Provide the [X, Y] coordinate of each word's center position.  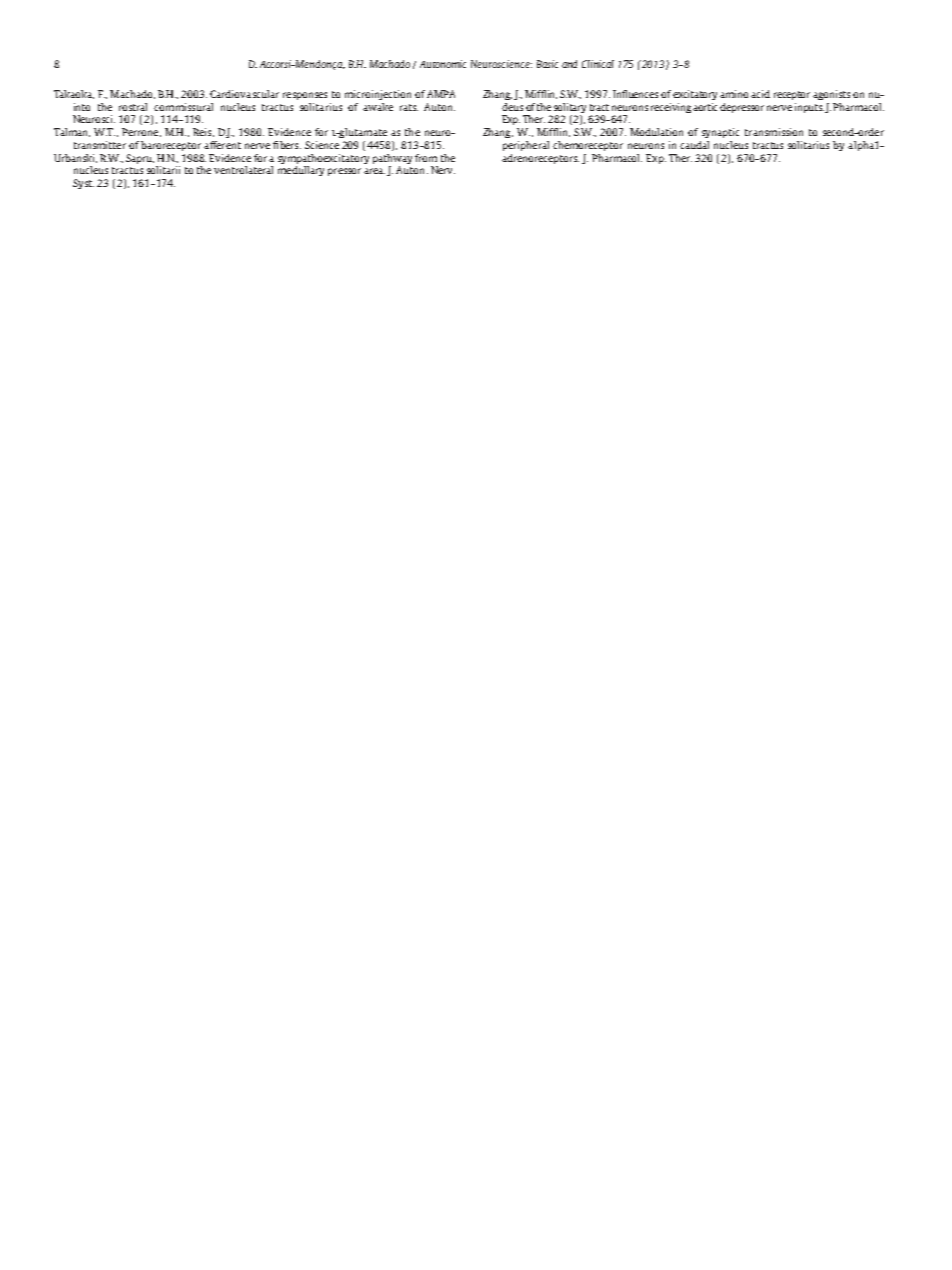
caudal [694, 145]
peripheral [526, 146]
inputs [809, 108]
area [374, 171]
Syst [83, 184]
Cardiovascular [244, 94]
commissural [183, 107]
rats [409, 107]
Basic [547, 64]
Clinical [598, 64]
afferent [222, 145]
